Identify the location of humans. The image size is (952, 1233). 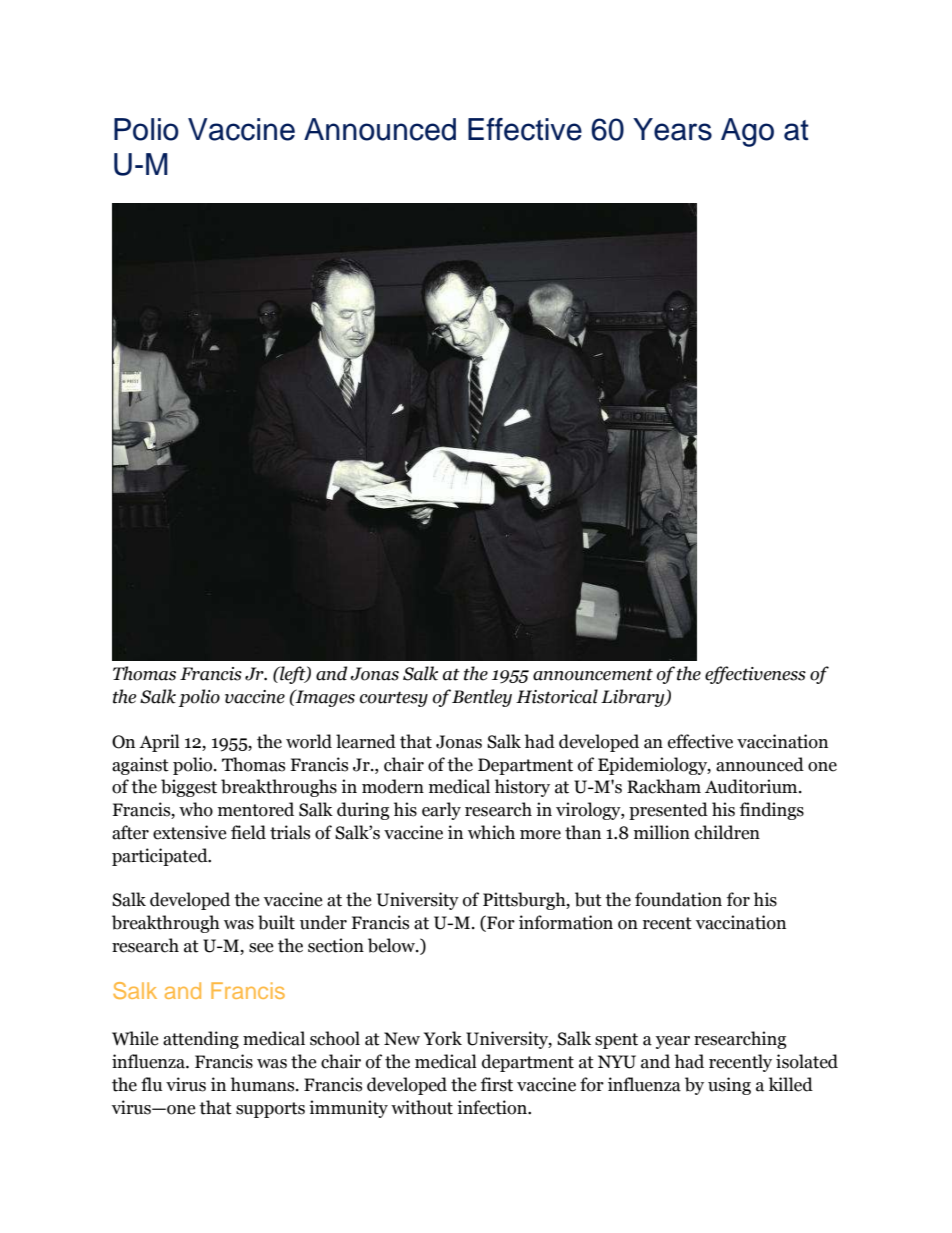
(264, 1084).
